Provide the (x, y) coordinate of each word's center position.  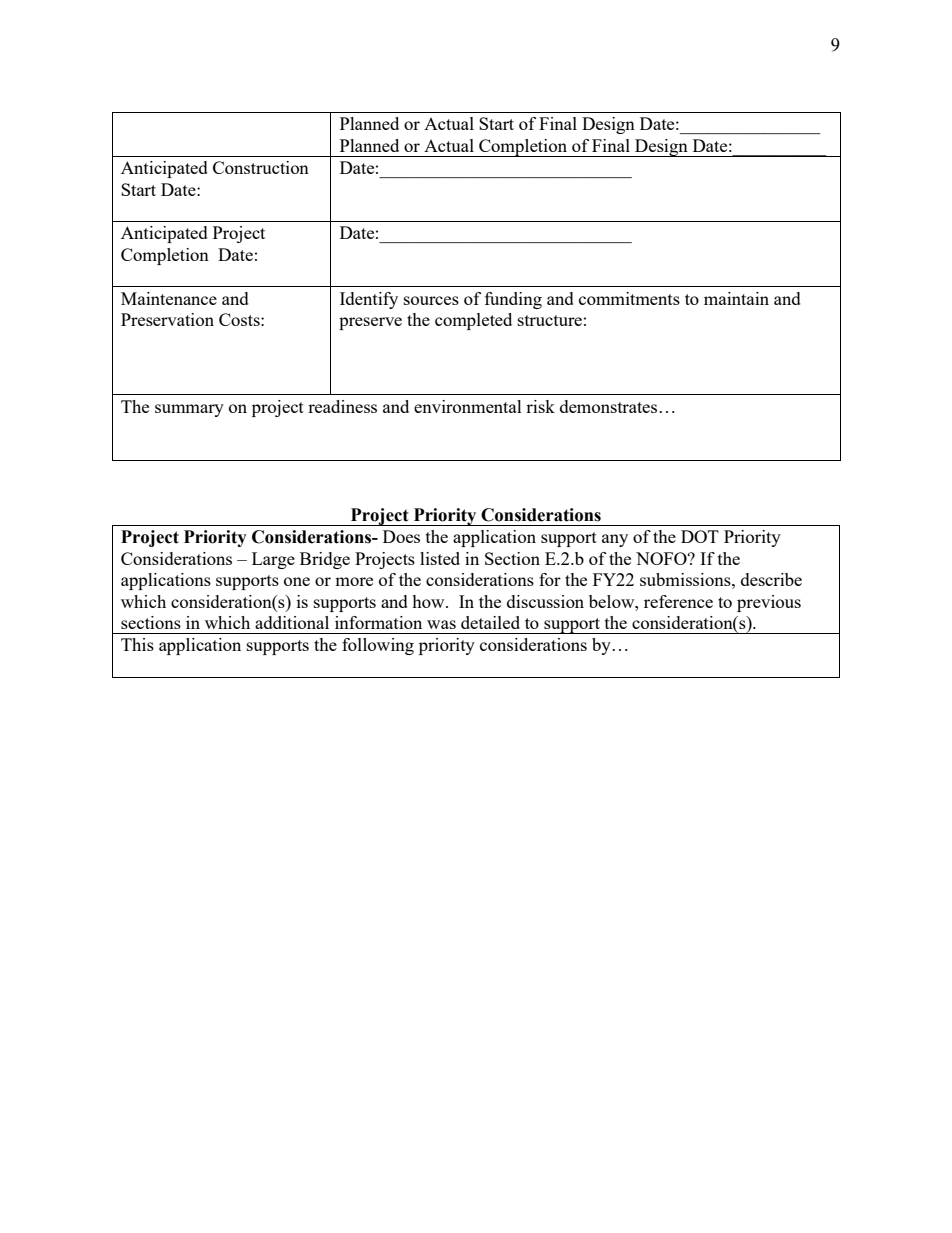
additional (292, 622)
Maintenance (169, 298)
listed (440, 558)
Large (273, 560)
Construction (261, 167)
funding (513, 300)
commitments (629, 298)
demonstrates (610, 406)
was (441, 624)
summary (189, 410)
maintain (736, 298)
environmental (468, 406)
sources (431, 300)
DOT (700, 536)
